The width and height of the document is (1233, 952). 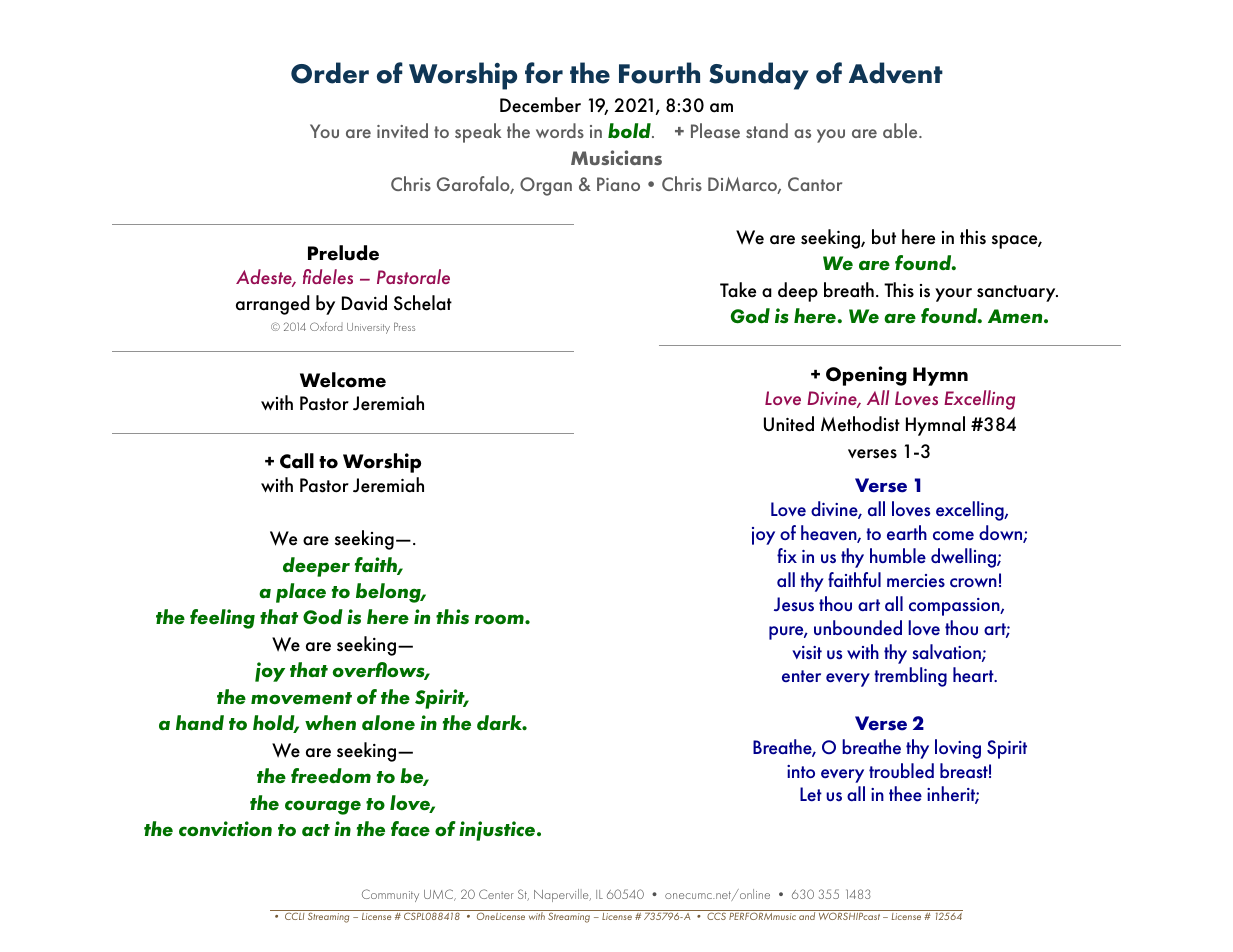 I want to click on Methodist, so click(x=860, y=424).
